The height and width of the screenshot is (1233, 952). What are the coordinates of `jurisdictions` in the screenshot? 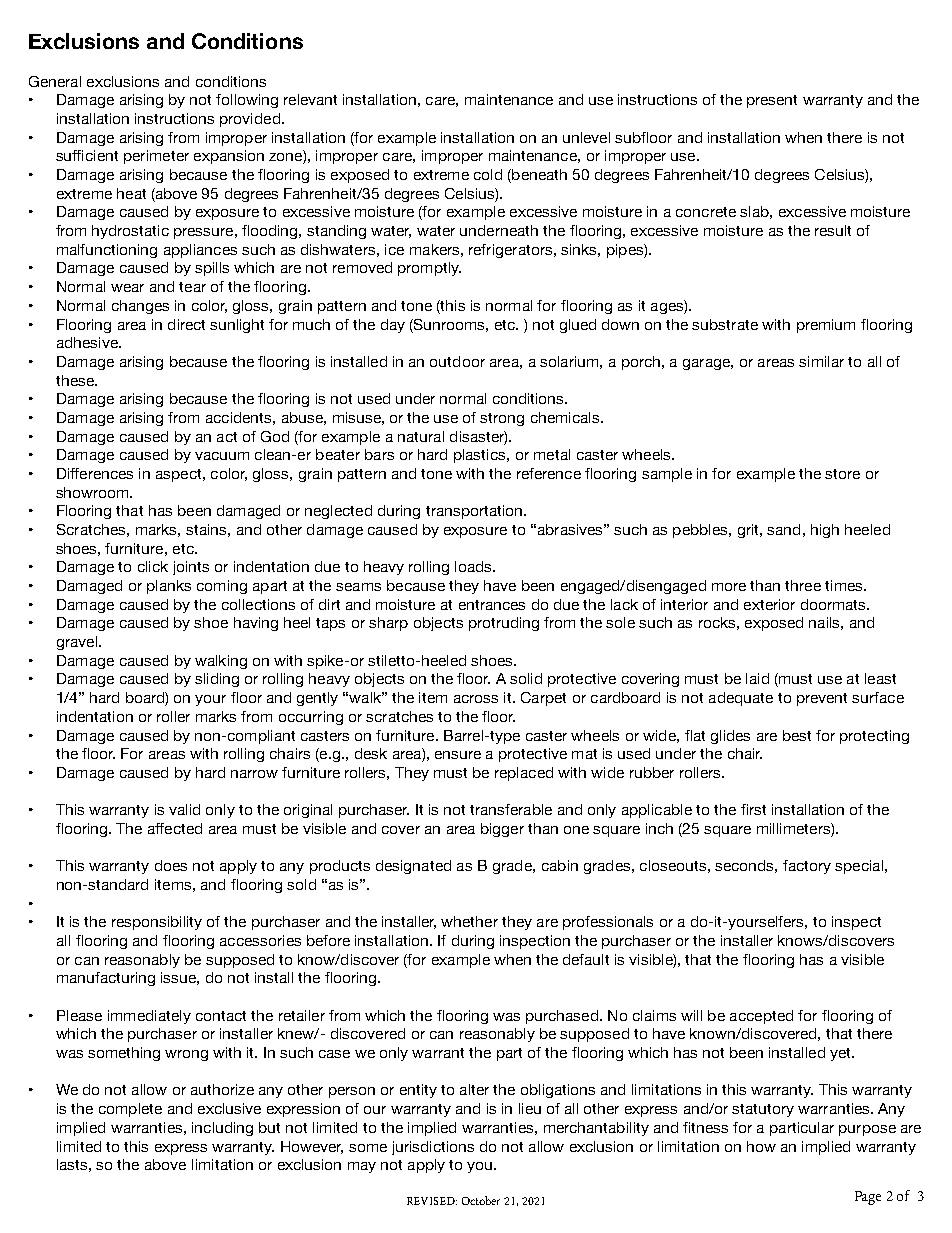 It's located at (433, 1148).
